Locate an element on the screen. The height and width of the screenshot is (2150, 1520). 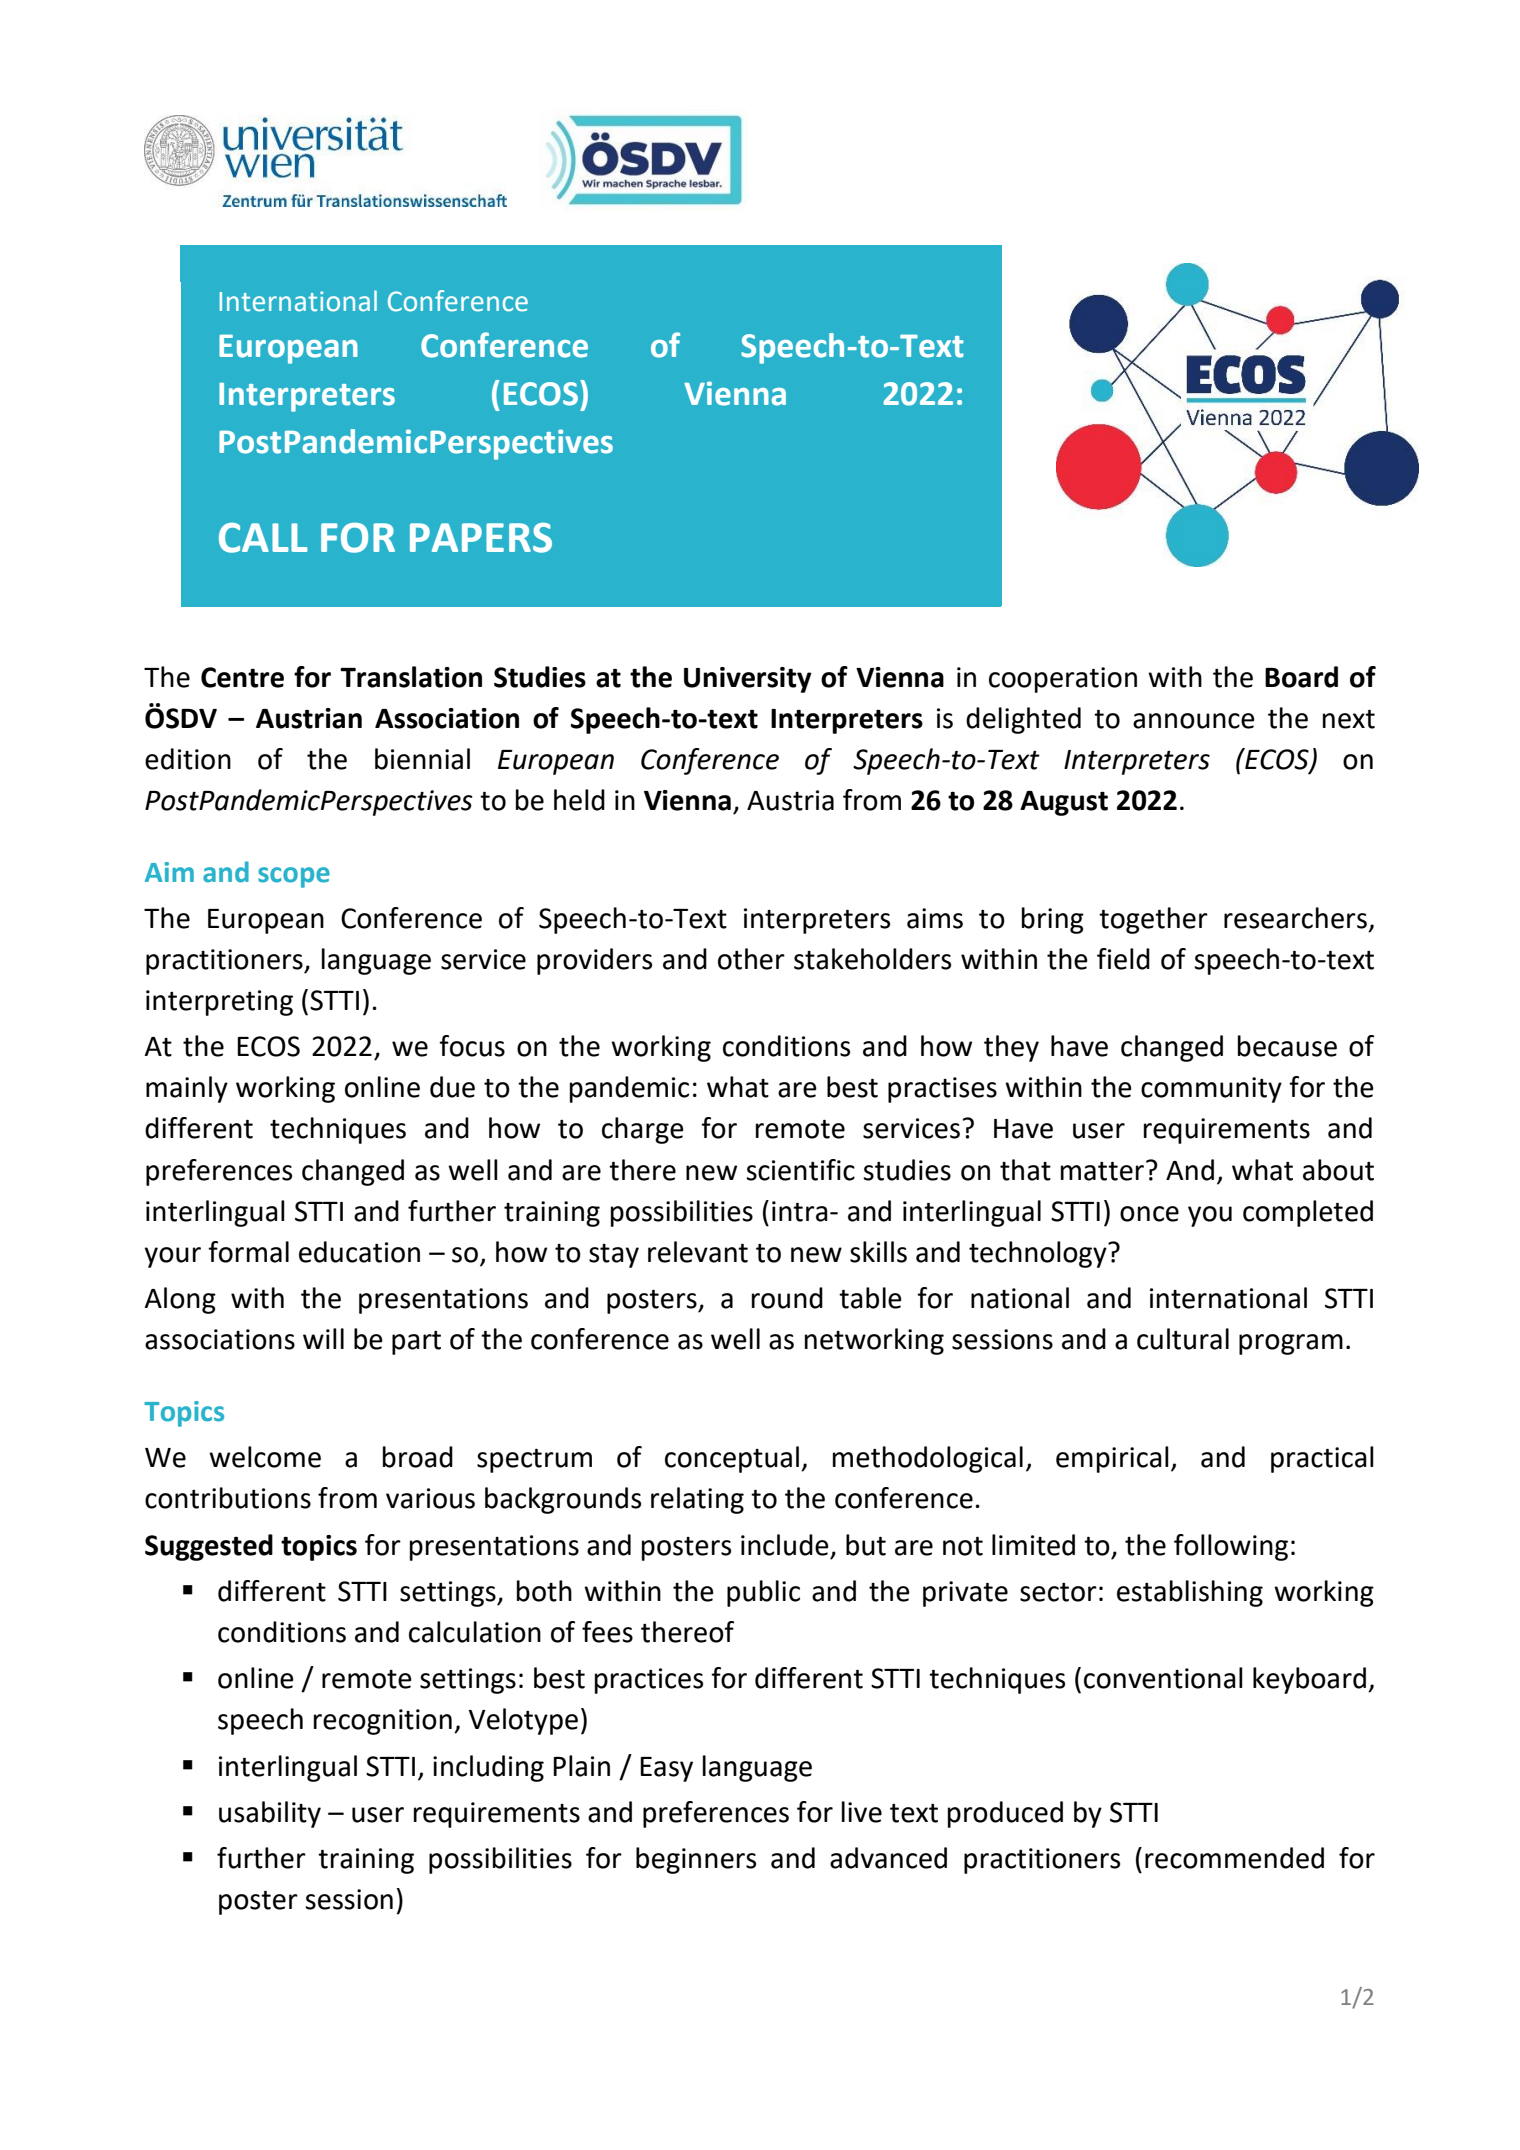
establishing is located at coordinates (1190, 1593).
